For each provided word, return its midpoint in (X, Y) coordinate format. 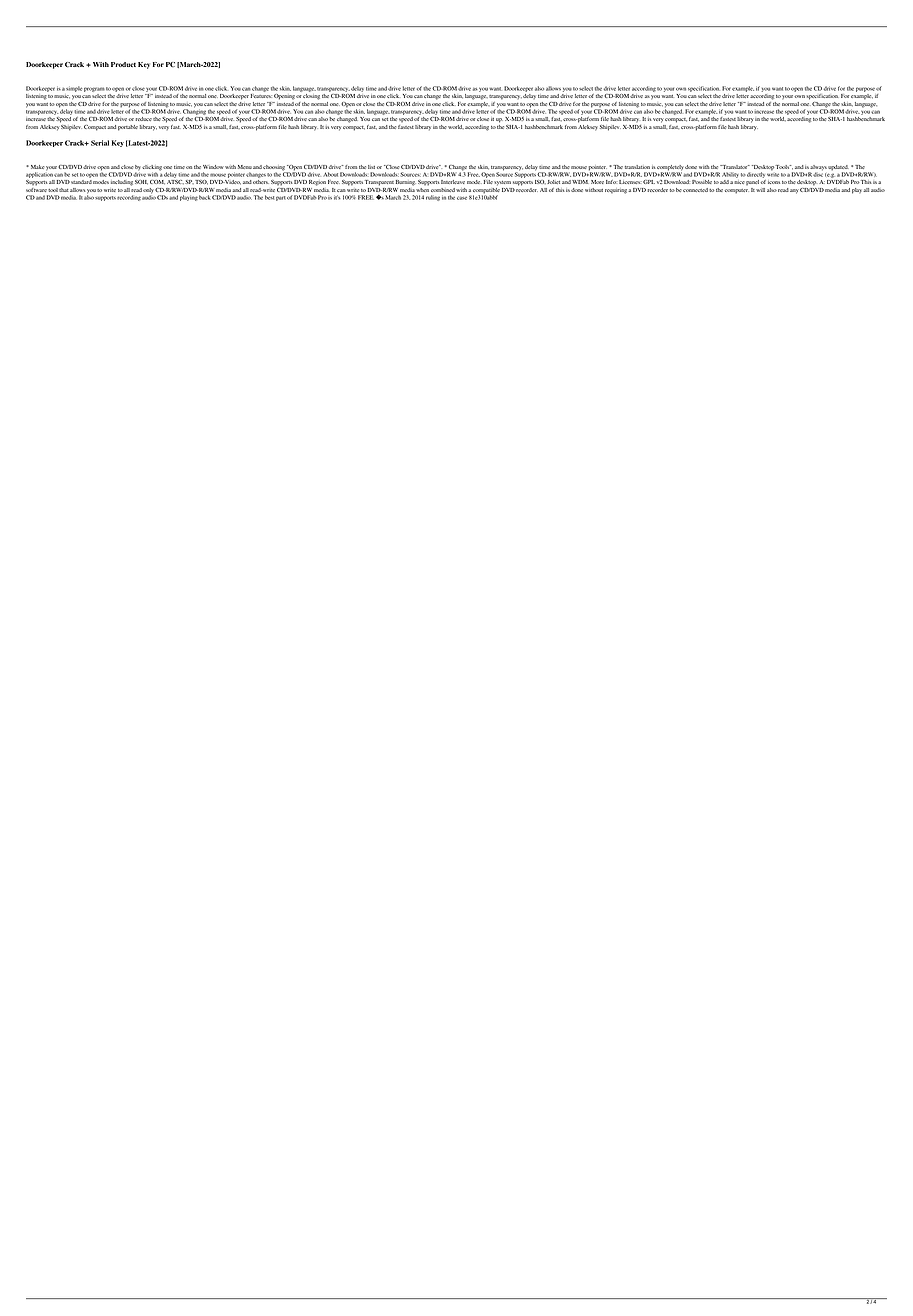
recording (129, 198)
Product (123, 64)
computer (737, 191)
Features (261, 96)
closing (311, 96)
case (462, 198)
